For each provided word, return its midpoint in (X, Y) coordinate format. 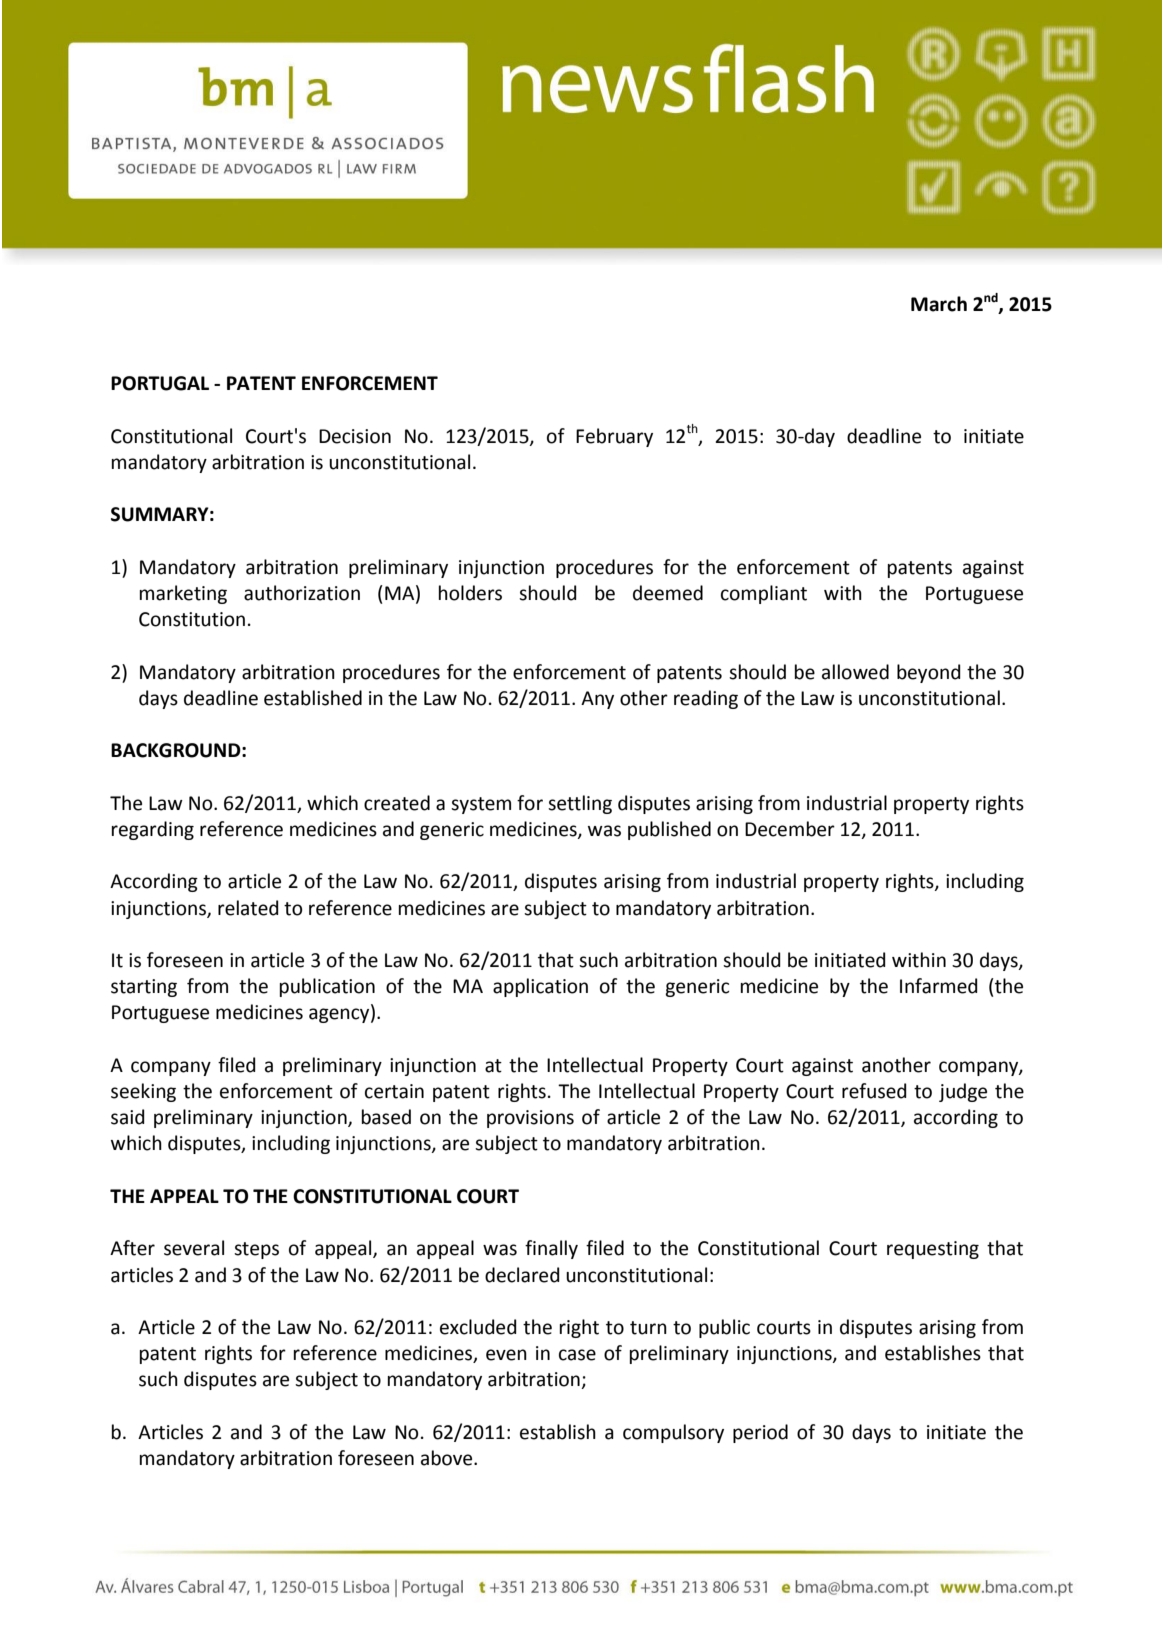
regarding (153, 830)
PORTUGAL (160, 383)
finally (551, 1249)
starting (144, 988)
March (939, 304)
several (194, 1248)
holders (470, 593)
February (614, 437)
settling (580, 804)
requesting (933, 1250)
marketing (183, 594)
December (790, 829)
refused (874, 1091)
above (448, 1458)
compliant (764, 594)
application (540, 987)
